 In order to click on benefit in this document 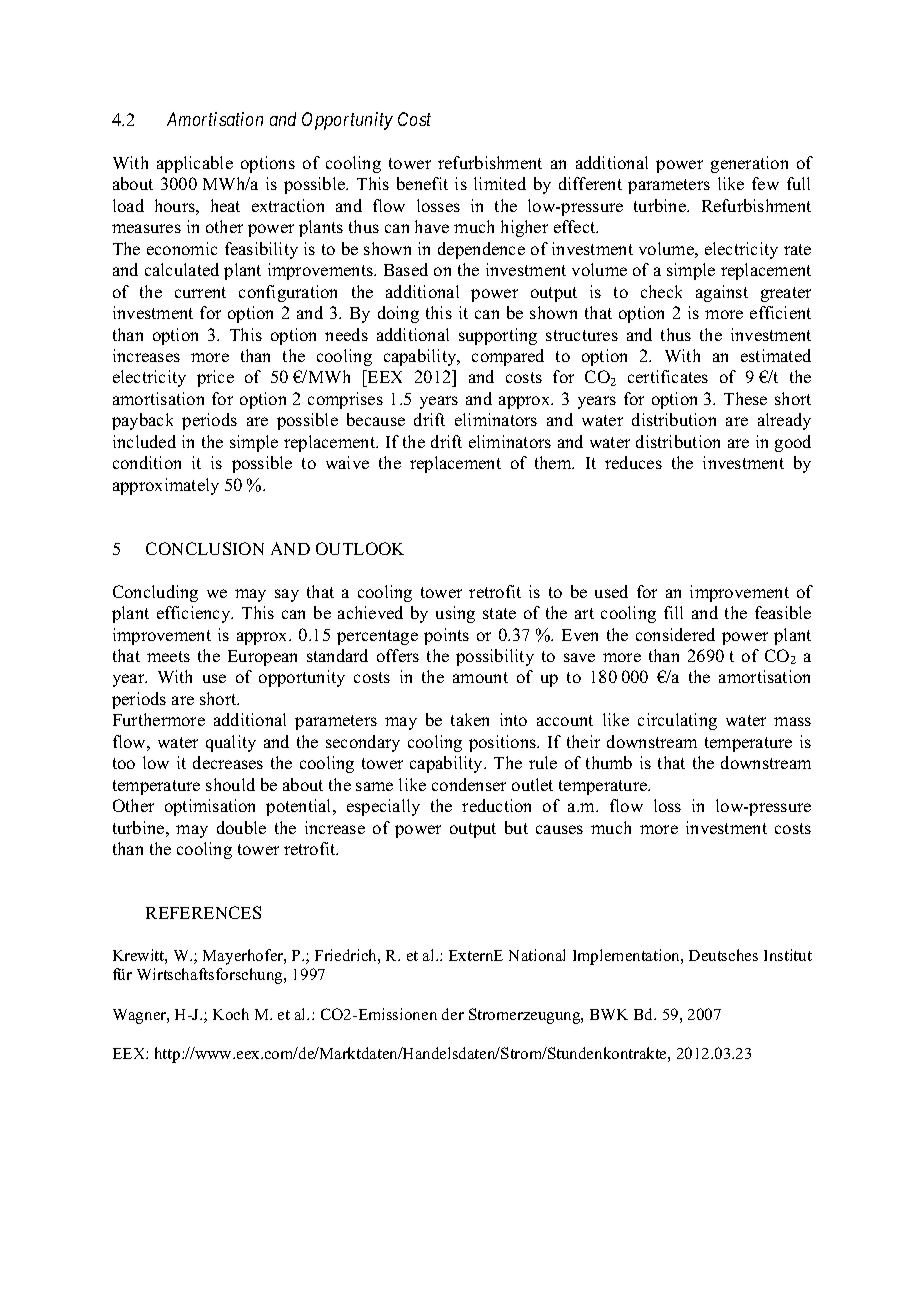, I will do `click(422, 183)`.
